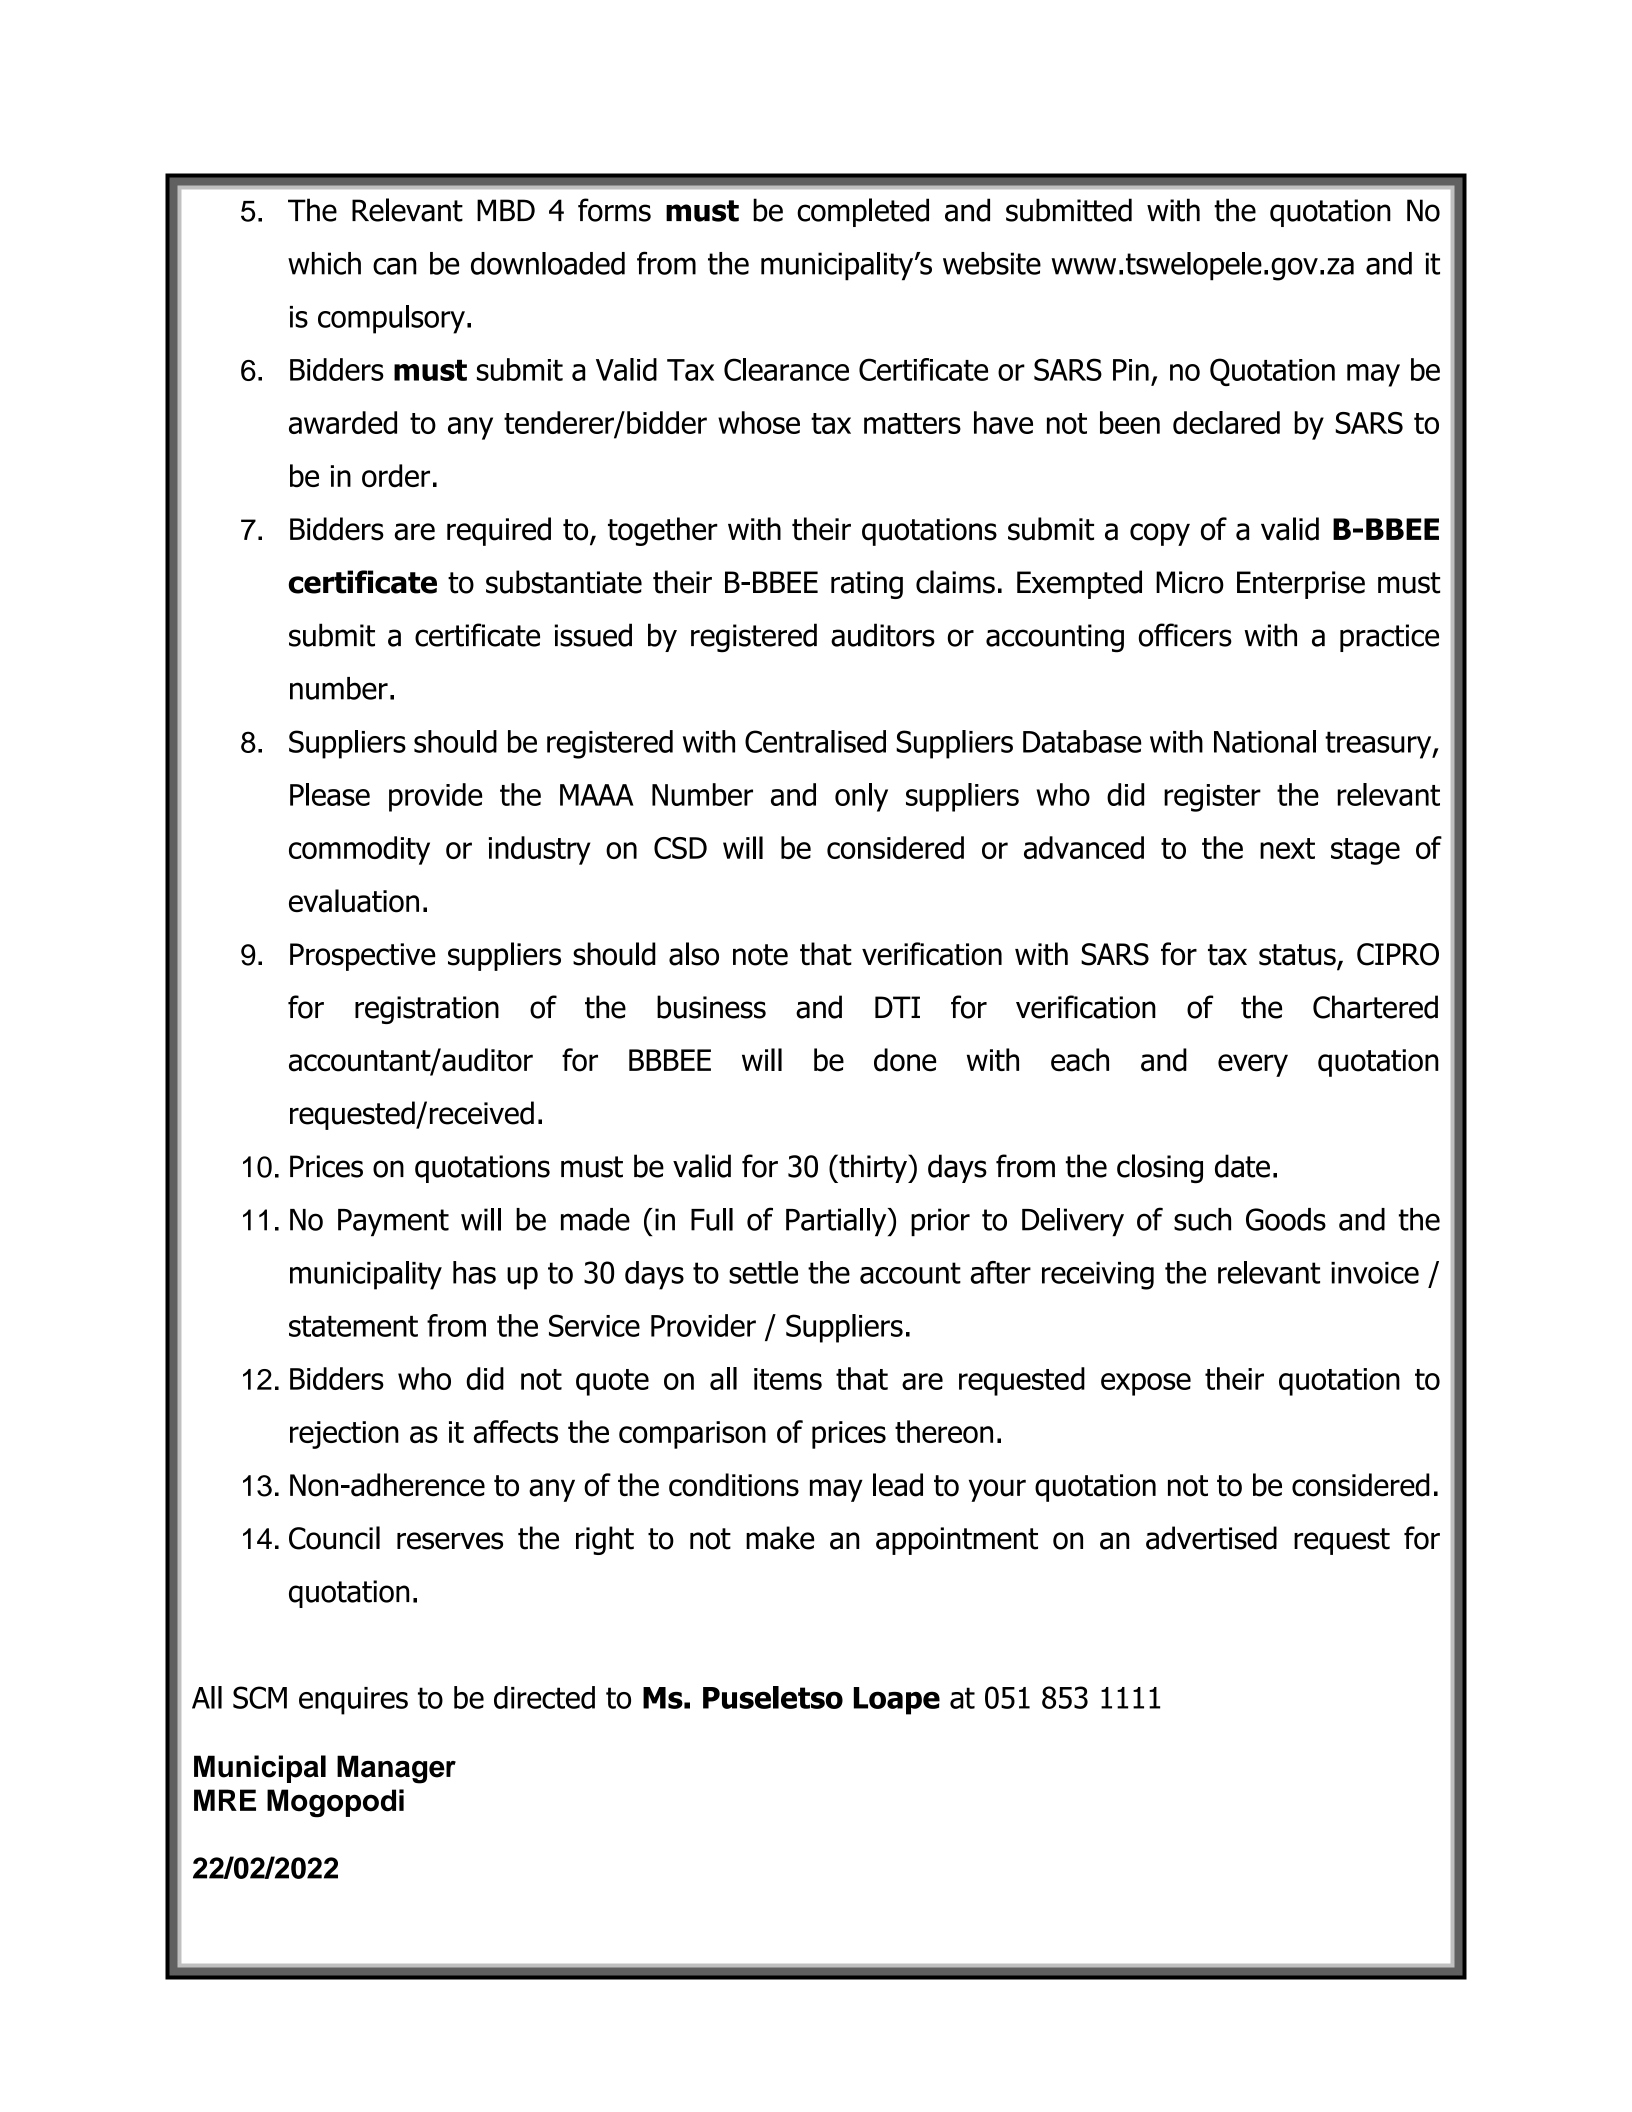 This document has width=1632, height=2112. What do you see at coordinates (395, 266) in the document?
I see `can` at bounding box center [395, 266].
